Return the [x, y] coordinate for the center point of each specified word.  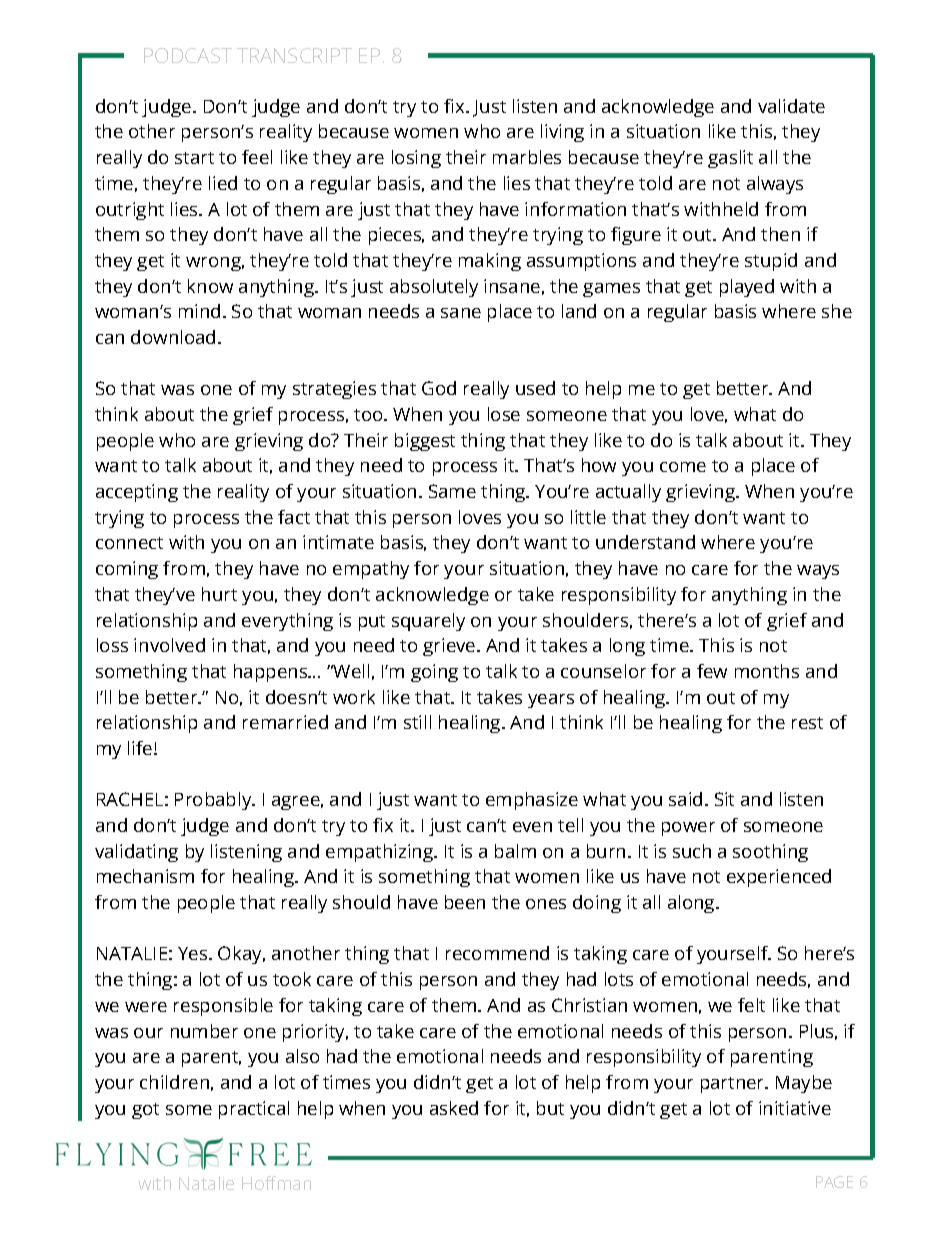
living [562, 133]
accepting [137, 493]
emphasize [532, 801]
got [145, 1111]
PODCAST [188, 55]
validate [791, 106]
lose [504, 414]
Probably [214, 801]
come [683, 467]
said [685, 799]
